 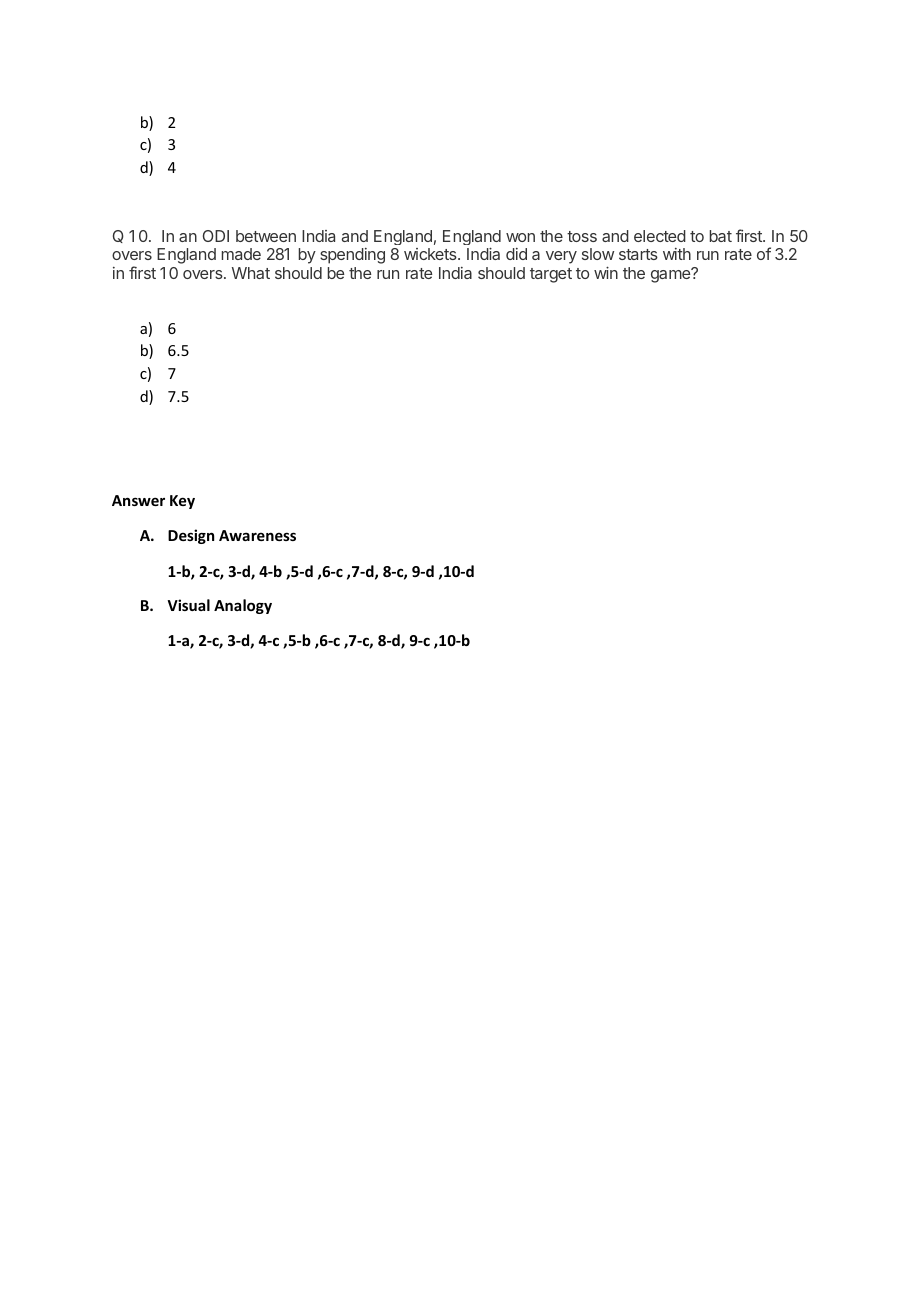 What do you see at coordinates (182, 502) in the screenshot?
I see `Key` at bounding box center [182, 502].
